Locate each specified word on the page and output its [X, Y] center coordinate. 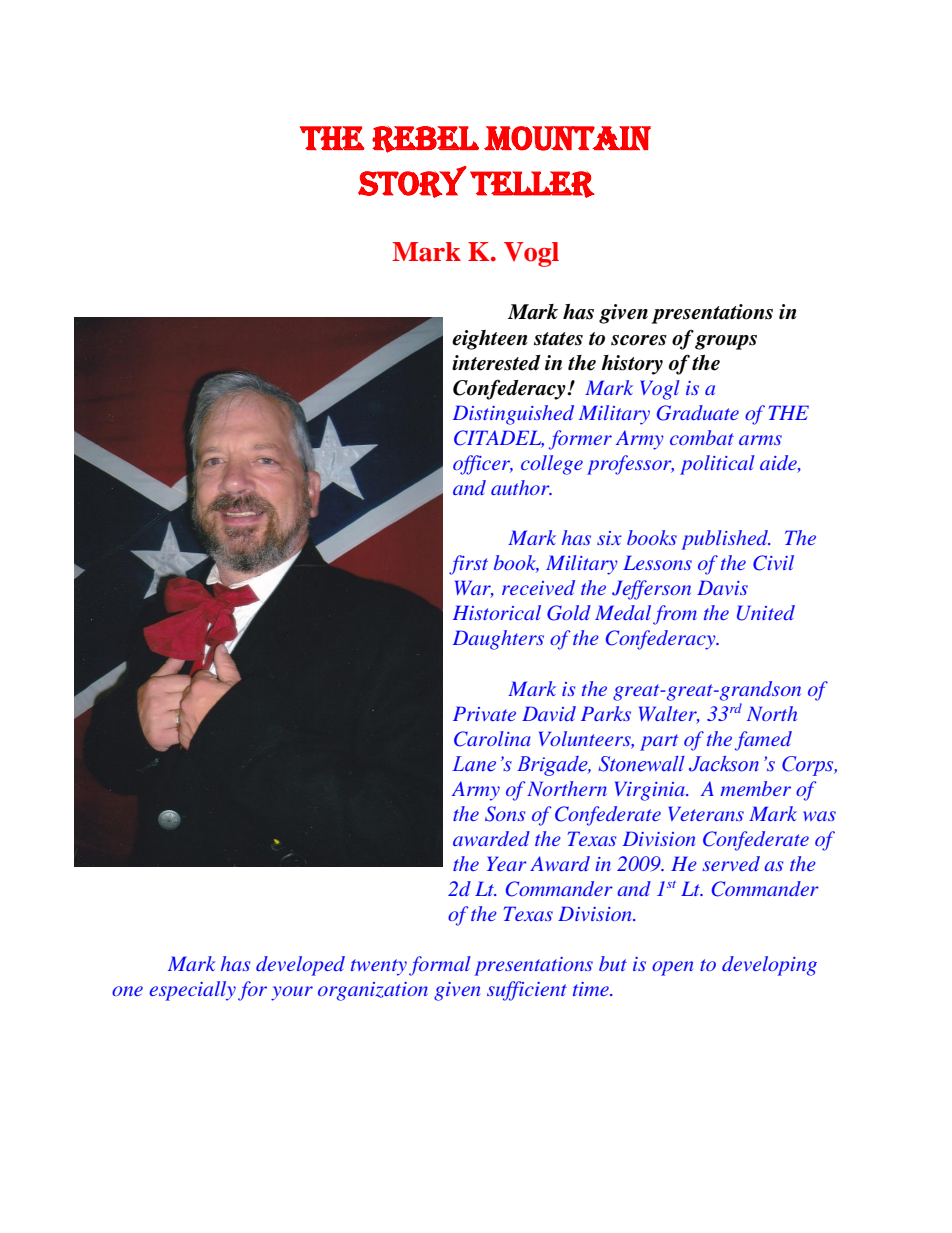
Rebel [425, 139]
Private [484, 713]
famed [763, 741]
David [549, 713]
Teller [532, 184]
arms [760, 440]
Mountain [567, 138]
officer [483, 465]
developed [300, 966]
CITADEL [499, 439]
